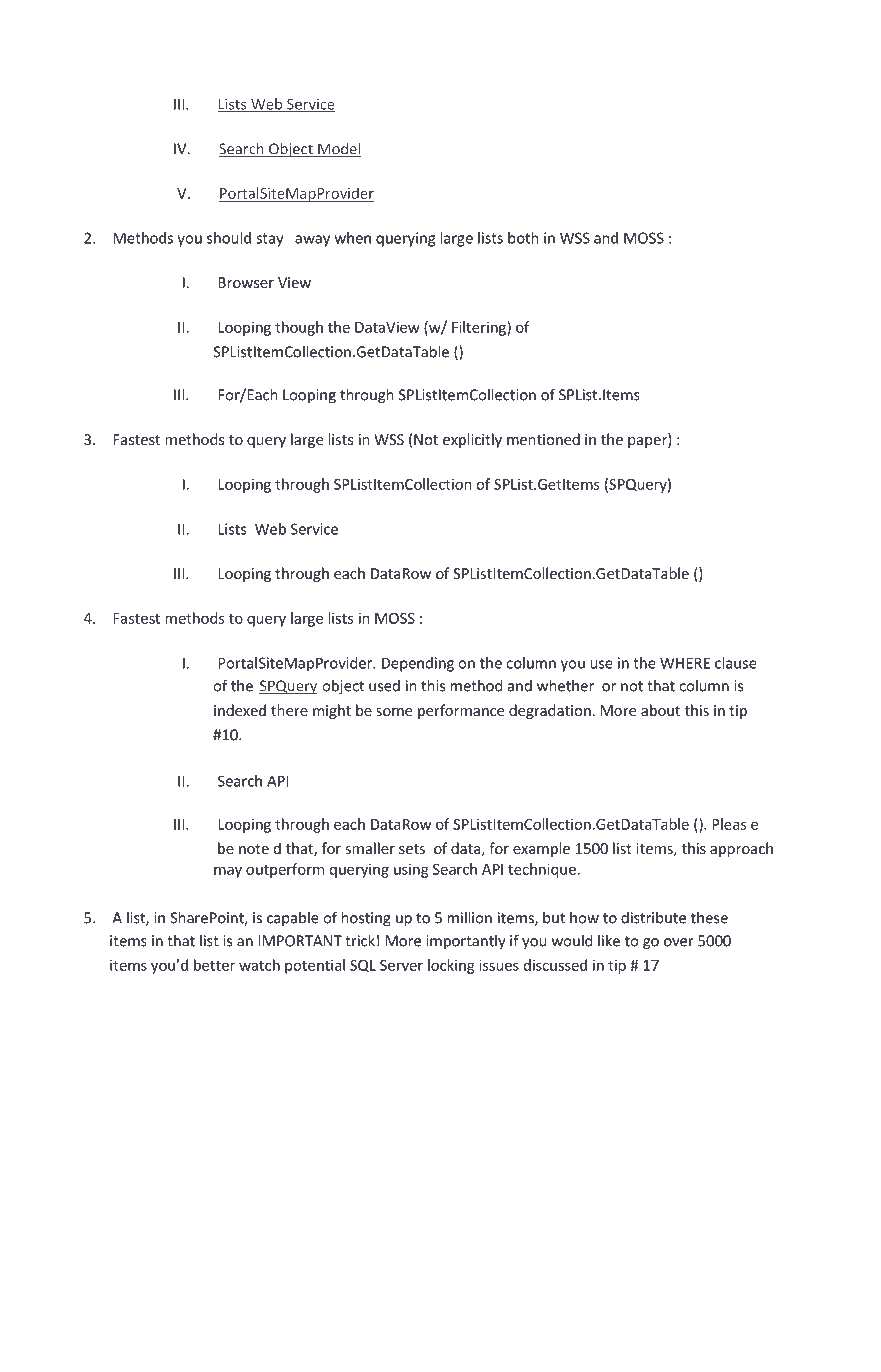 This screenshot has height=1372, width=881. Describe the element at coordinates (729, 824) in the screenshot. I see `Pleas` at that location.
